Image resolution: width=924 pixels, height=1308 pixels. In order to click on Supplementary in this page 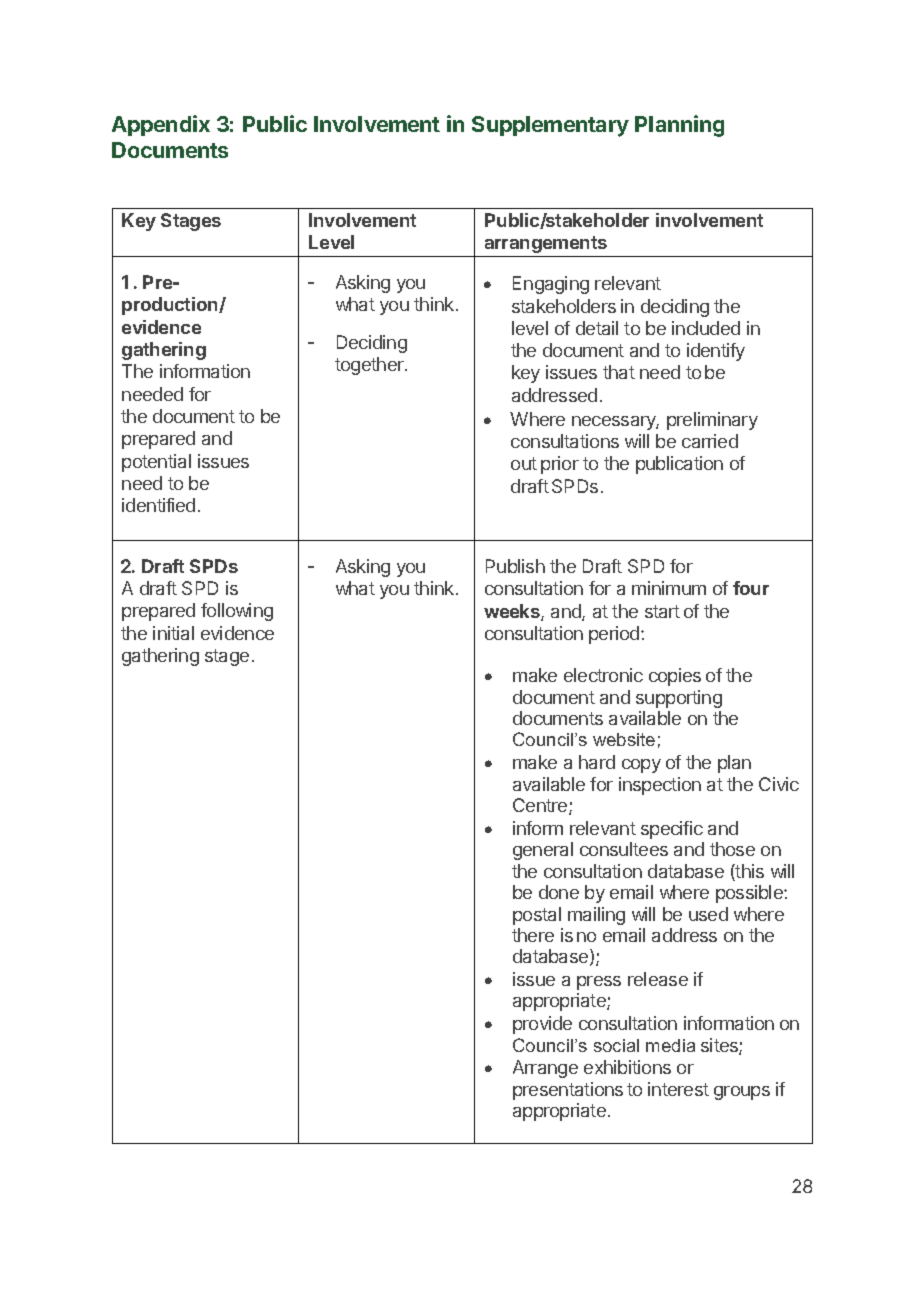, I will do `click(550, 126)`.
